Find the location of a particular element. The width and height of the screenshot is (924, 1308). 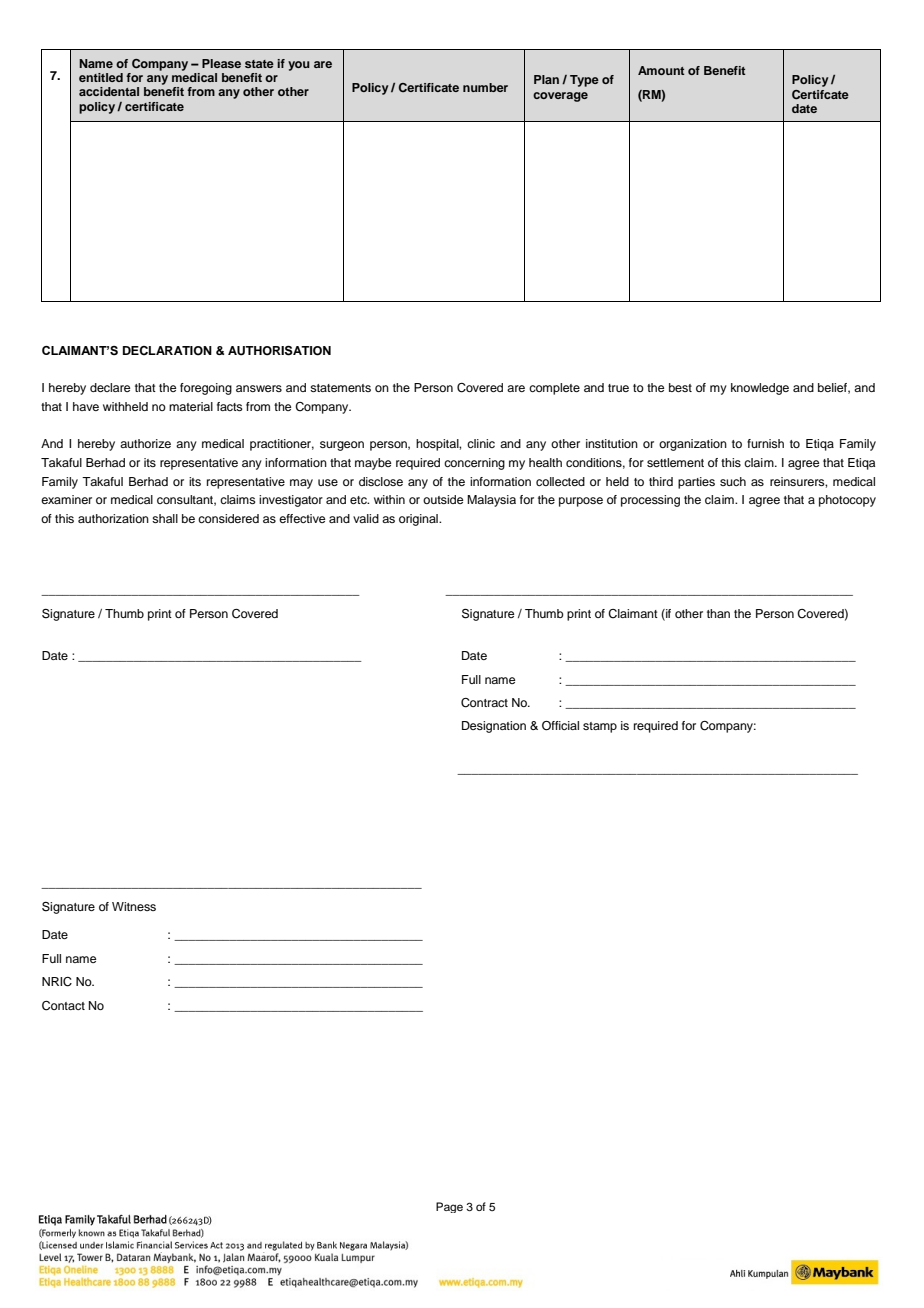

accidental is located at coordinates (109, 91).
